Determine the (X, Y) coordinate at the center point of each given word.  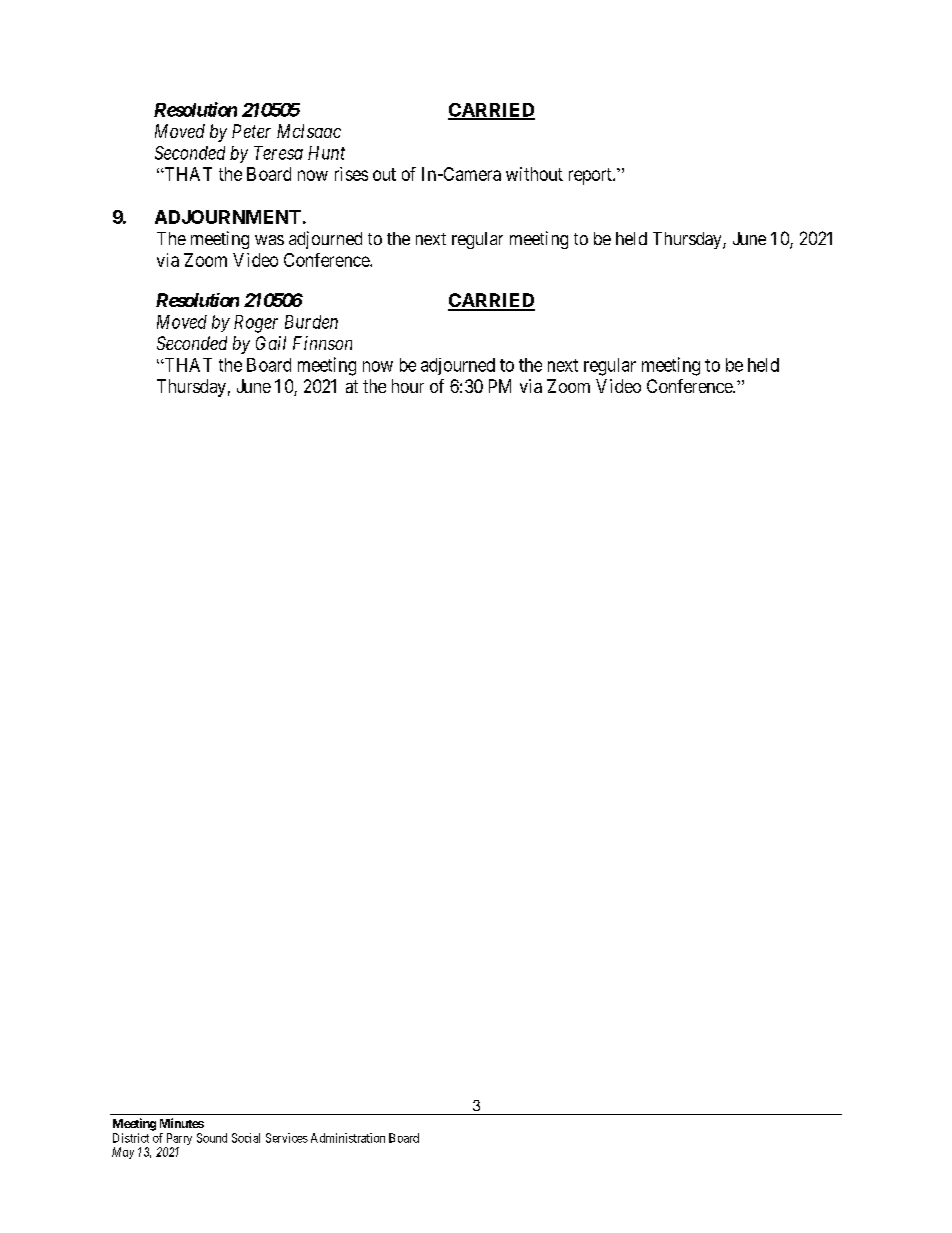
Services (287, 1138)
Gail (271, 343)
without (534, 174)
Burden (311, 322)
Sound (212, 1138)
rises (351, 174)
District (131, 1138)
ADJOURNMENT (228, 217)
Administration (348, 1138)
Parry (178, 1140)
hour (408, 386)
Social (246, 1138)
